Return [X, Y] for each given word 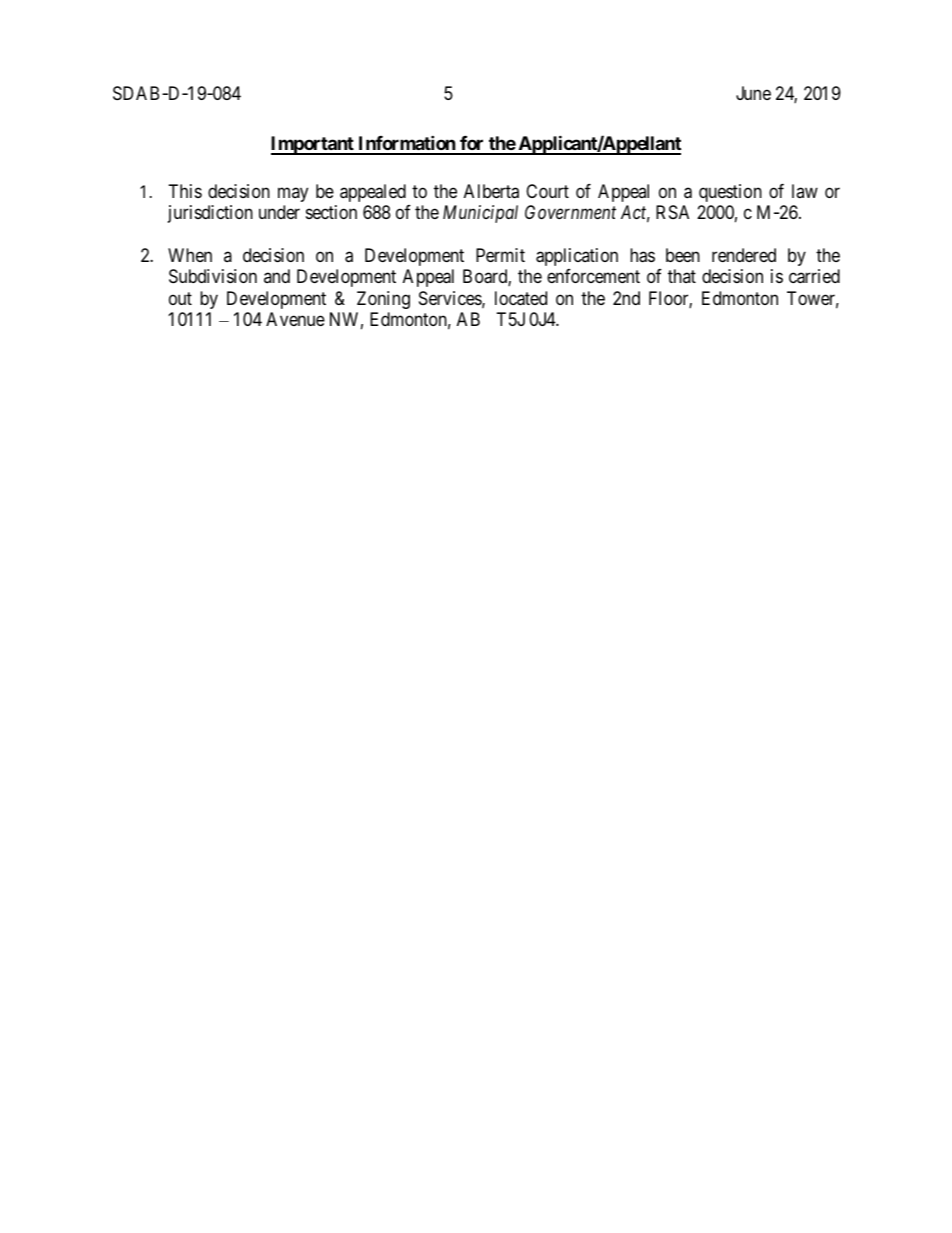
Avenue [295, 319]
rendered [744, 255]
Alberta [491, 191]
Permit [500, 255]
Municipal [480, 214]
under [279, 212]
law [805, 191]
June [753, 93]
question [730, 193]
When [190, 255]
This [185, 191]
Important [313, 145]
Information [406, 144]
